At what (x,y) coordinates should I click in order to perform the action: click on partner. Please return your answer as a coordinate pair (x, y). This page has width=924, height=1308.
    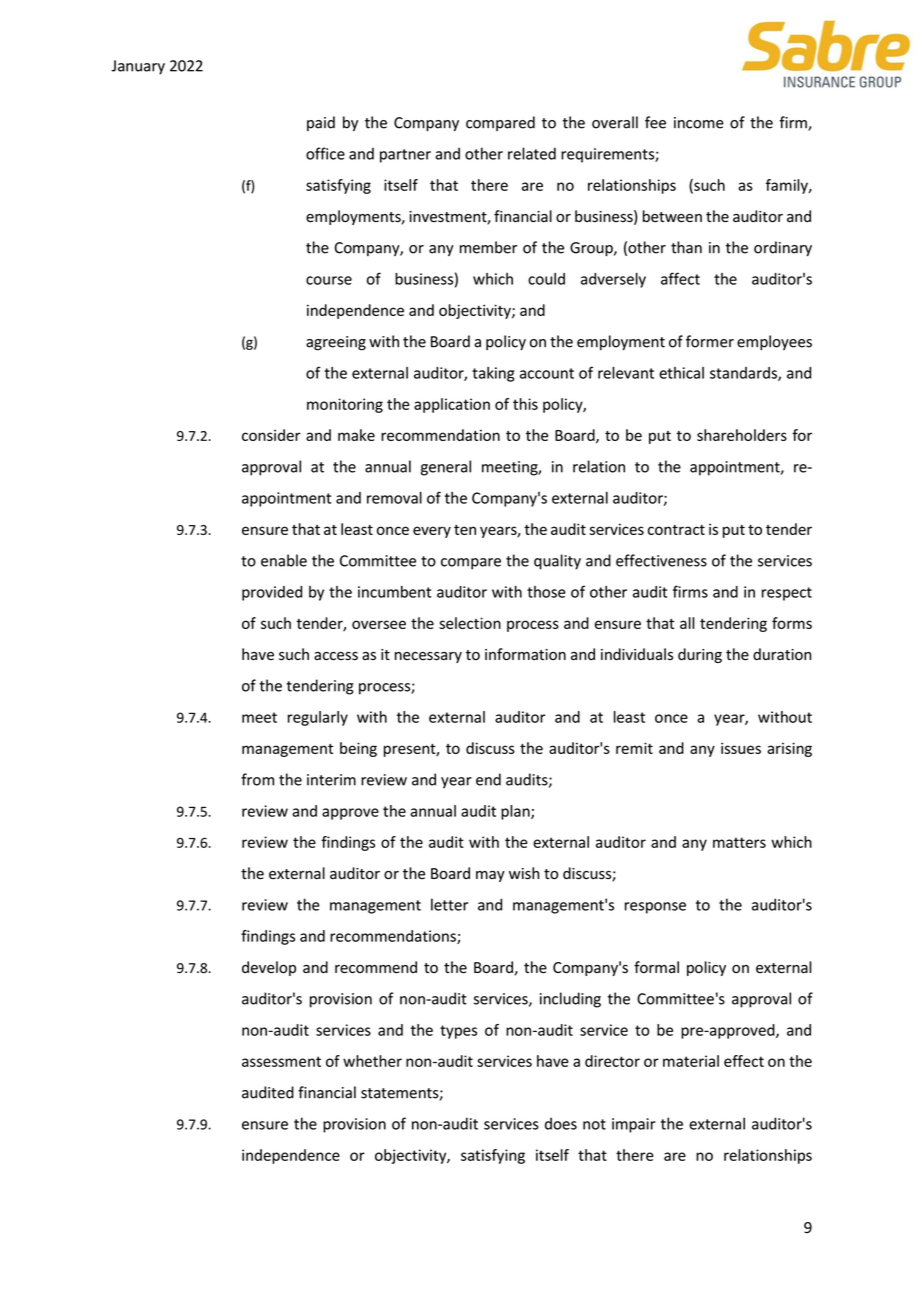
    Looking at the image, I should click on (405, 156).
